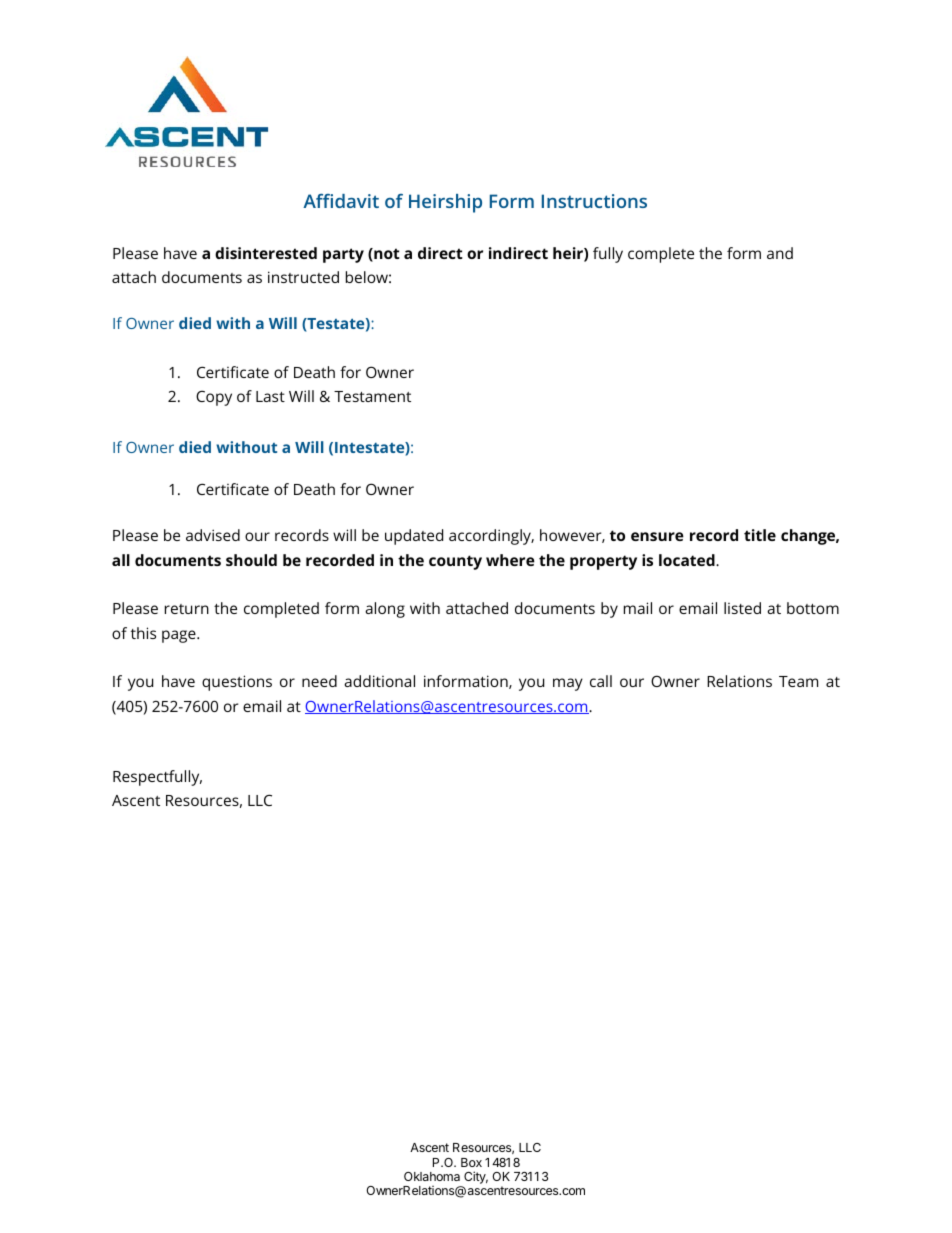 This screenshot has width=952, height=1233. What do you see at coordinates (471, 1162) in the screenshot?
I see `Box` at bounding box center [471, 1162].
